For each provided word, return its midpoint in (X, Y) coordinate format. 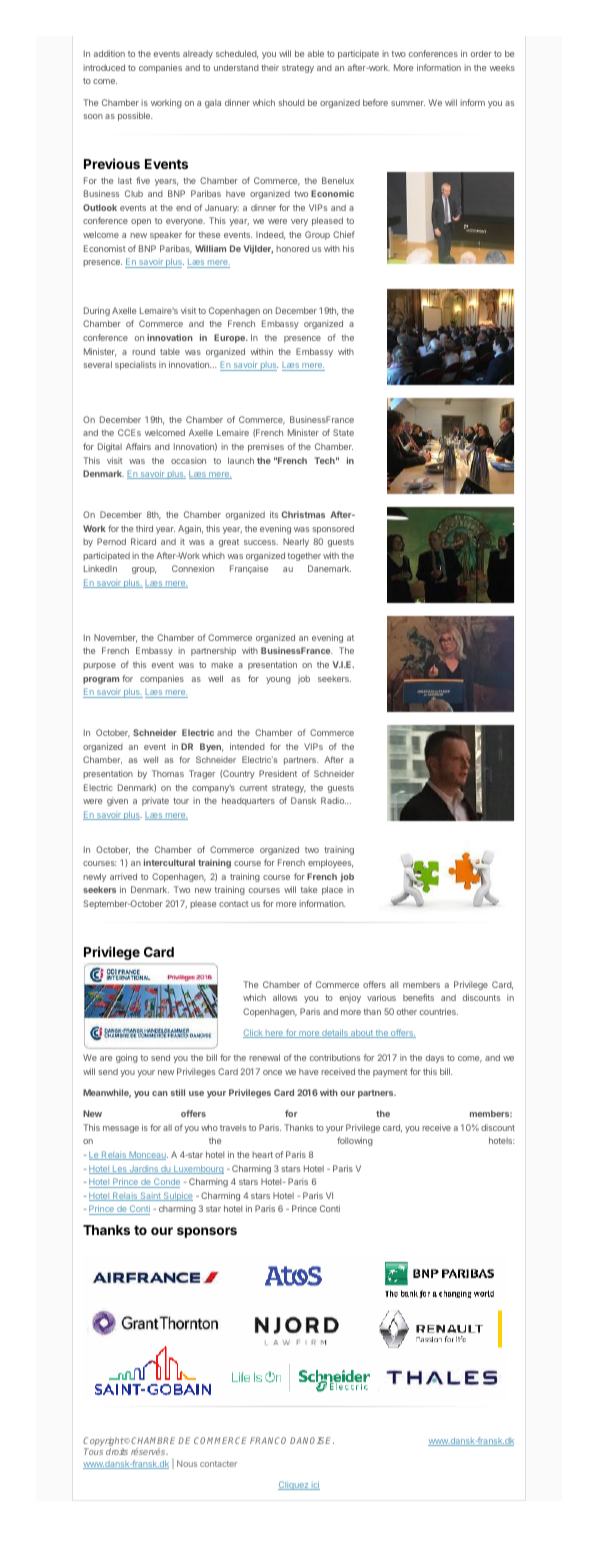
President (278, 773)
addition (109, 53)
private (155, 801)
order (481, 53)
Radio (333, 800)
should (291, 102)
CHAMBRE (155, 1440)
